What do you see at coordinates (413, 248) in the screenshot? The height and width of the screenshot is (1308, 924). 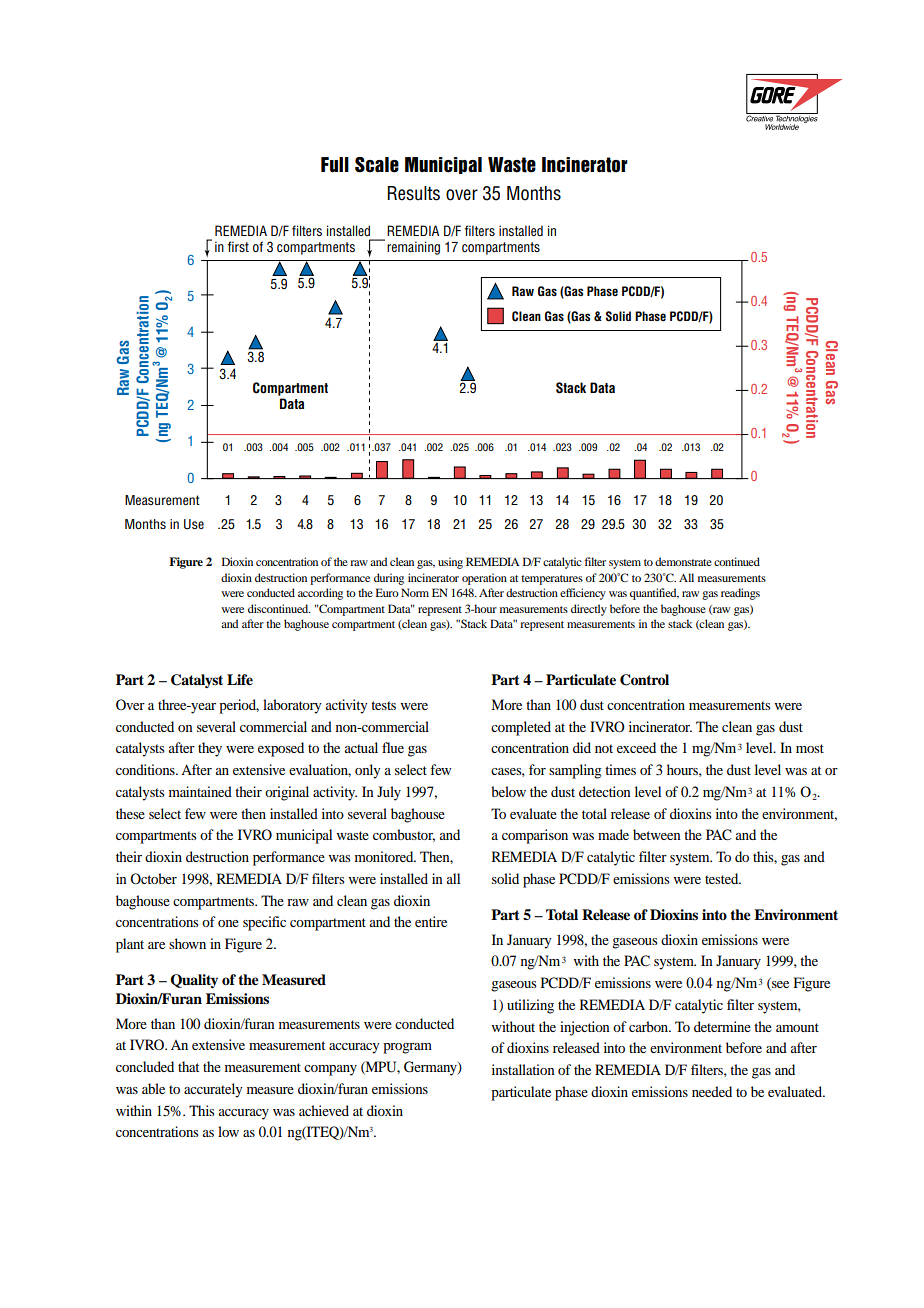 I see `remaining` at bounding box center [413, 248].
